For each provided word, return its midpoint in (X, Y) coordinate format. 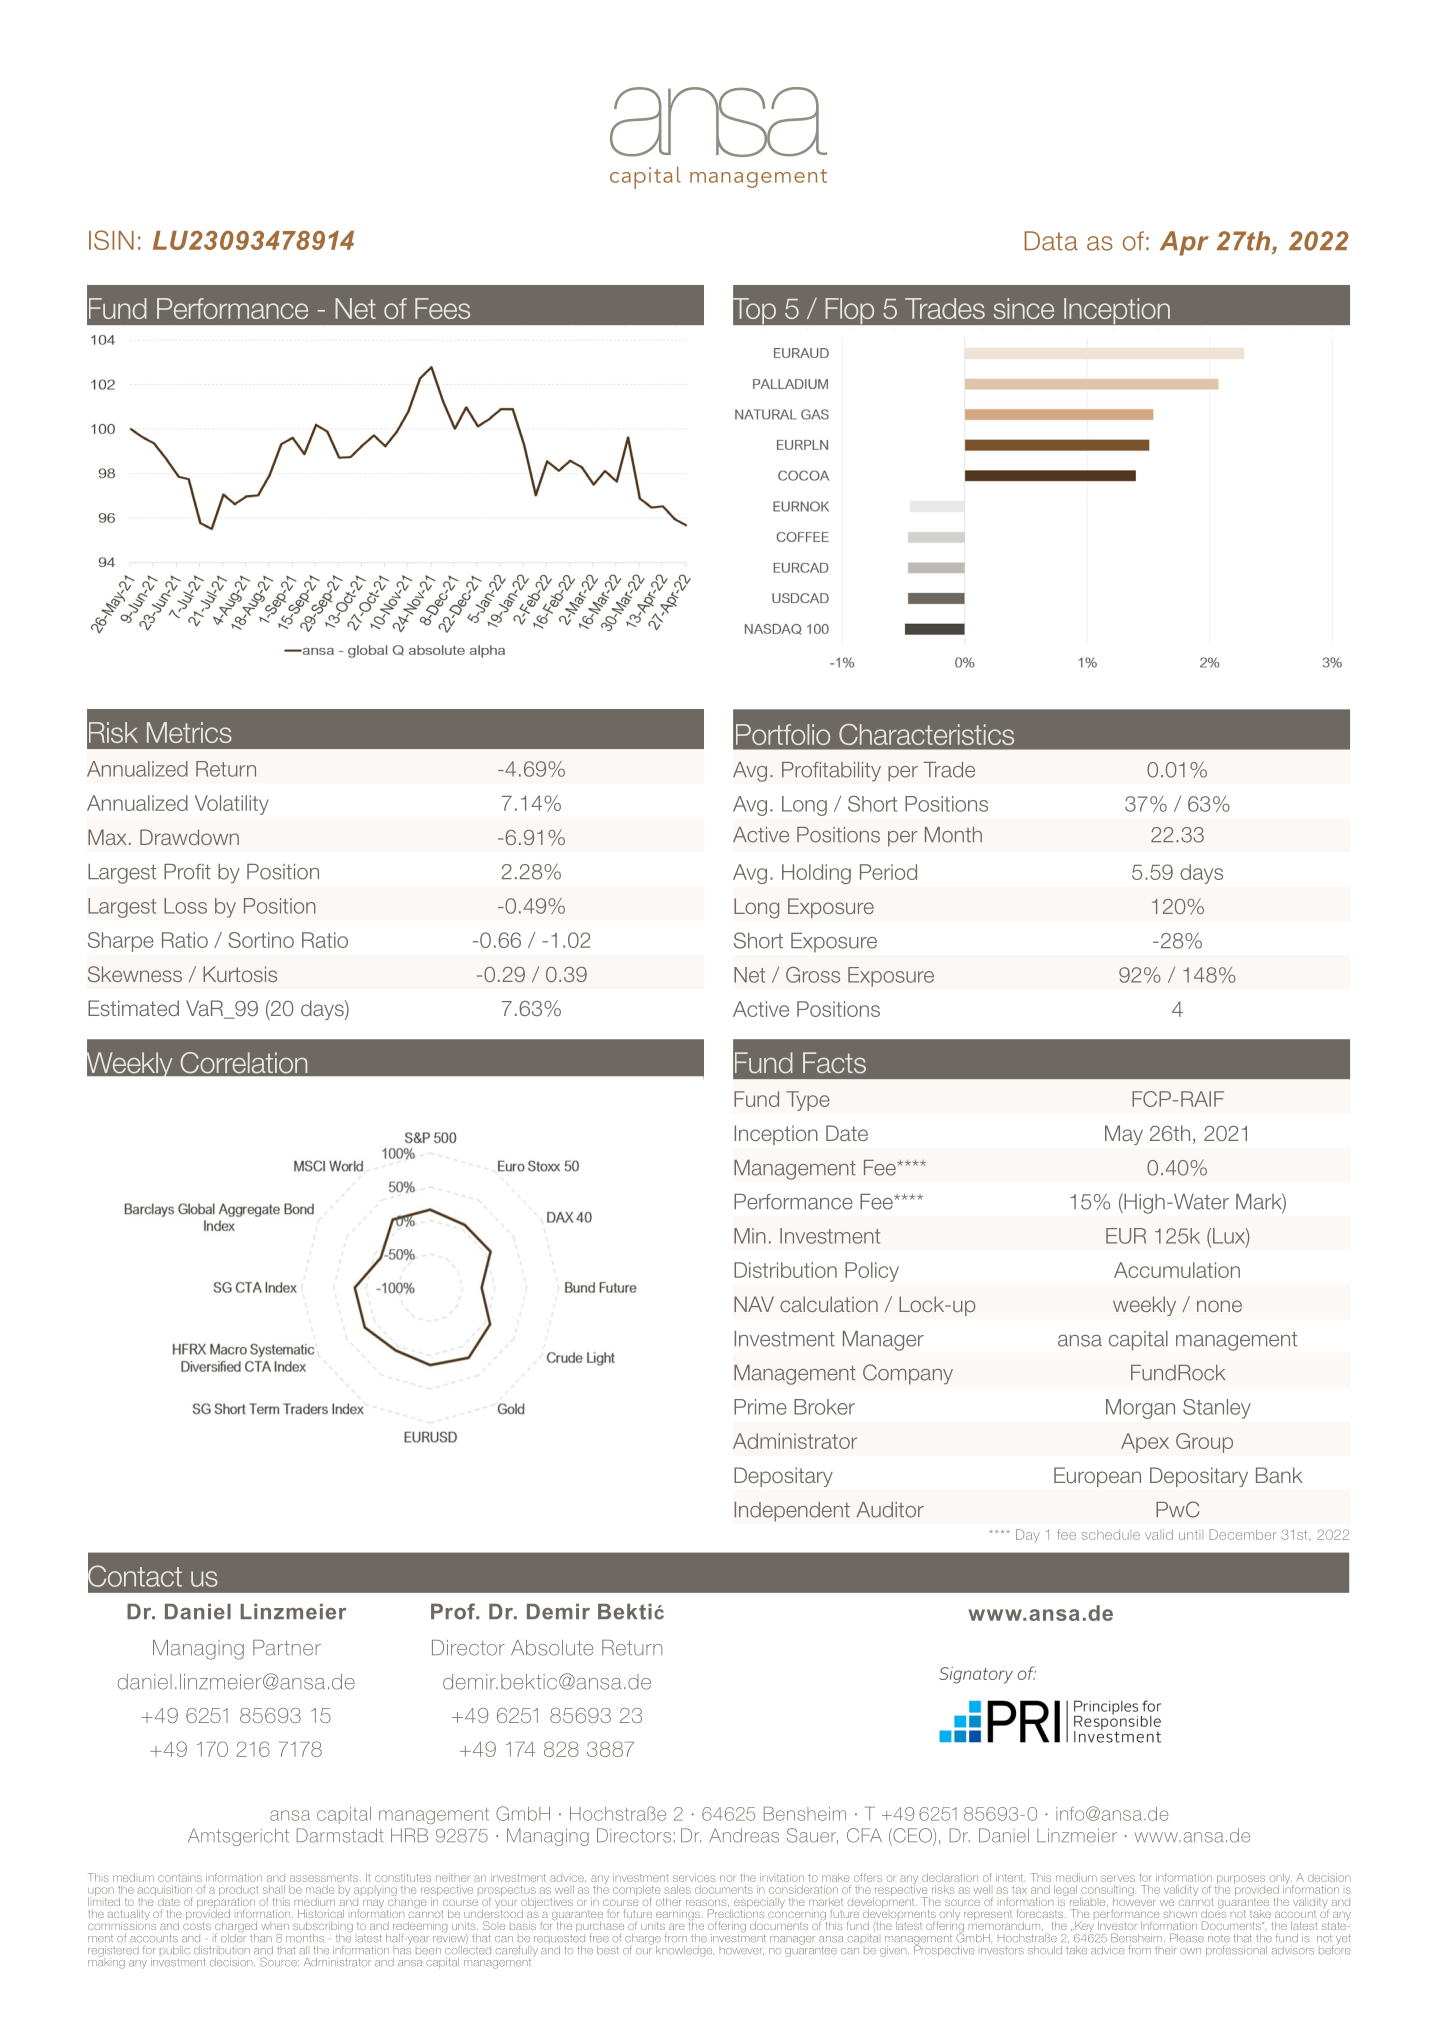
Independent (792, 1512)
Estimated (133, 1008)
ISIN (111, 240)
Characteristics (926, 734)
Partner (287, 1648)
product (238, 1892)
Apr (1184, 243)
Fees (442, 308)
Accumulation (1177, 1270)
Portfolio (783, 734)
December (1243, 1534)
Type (808, 1101)
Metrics (189, 732)
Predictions (736, 1912)
